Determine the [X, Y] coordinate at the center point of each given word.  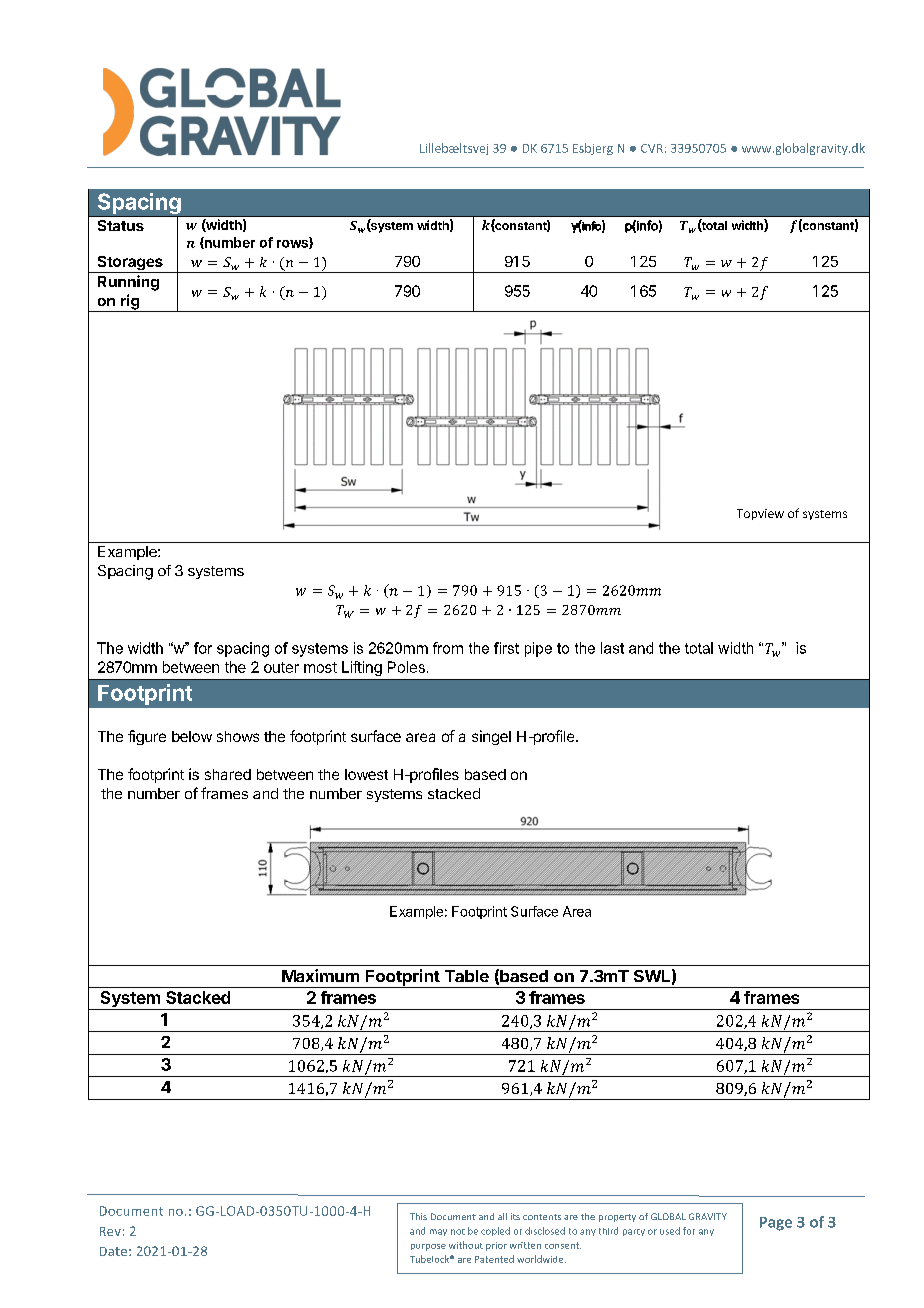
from [448, 648]
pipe [538, 649]
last [612, 648]
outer [281, 667]
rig [130, 303]
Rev [110, 1231]
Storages [130, 264]
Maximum [320, 975]
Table [467, 976]
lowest [366, 774]
